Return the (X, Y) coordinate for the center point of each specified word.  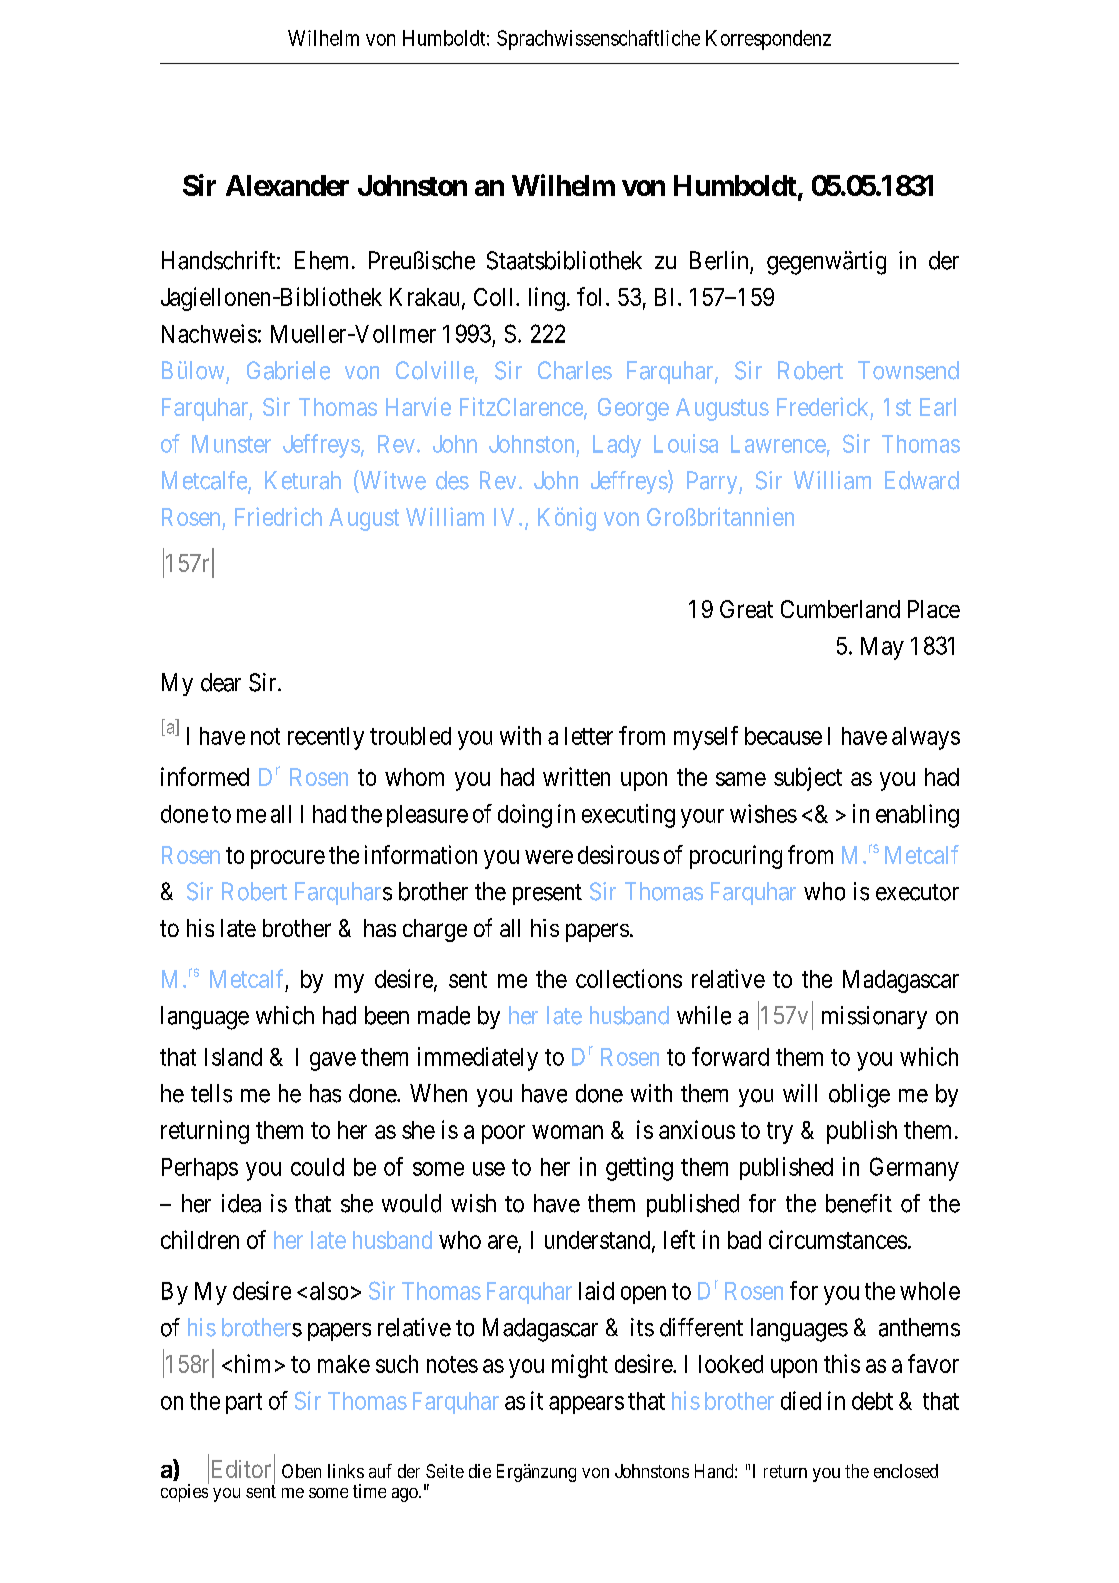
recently (326, 738)
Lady (617, 446)
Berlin (719, 260)
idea (241, 1203)
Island (233, 1057)
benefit (859, 1203)
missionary (874, 1017)
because (783, 736)
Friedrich (278, 516)
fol (589, 296)
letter (589, 736)
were (549, 857)
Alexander (287, 185)
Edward (922, 480)
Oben (301, 1471)
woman (567, 1132)
